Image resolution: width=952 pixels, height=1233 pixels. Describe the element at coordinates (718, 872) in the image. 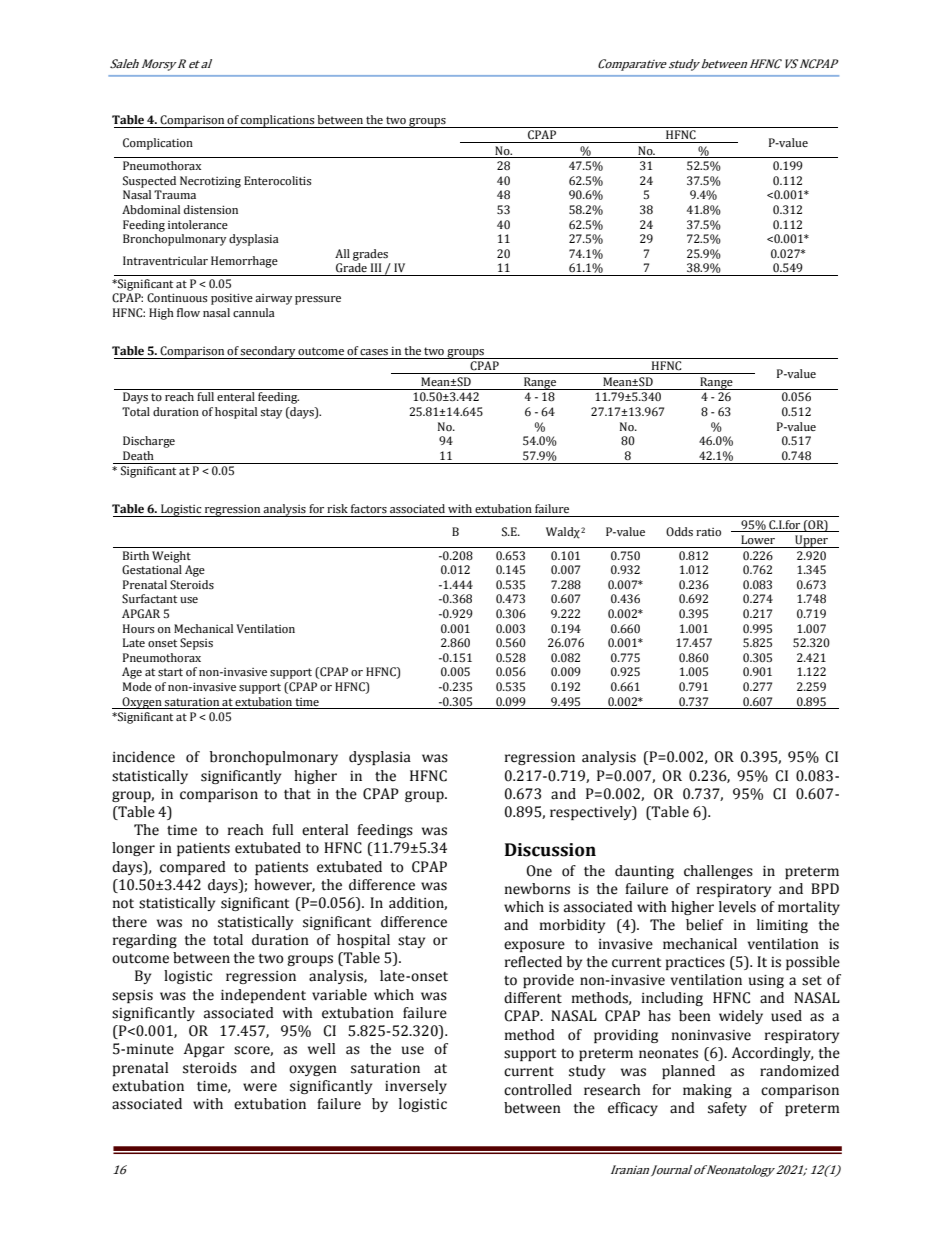

I see `challenges` at that location.
